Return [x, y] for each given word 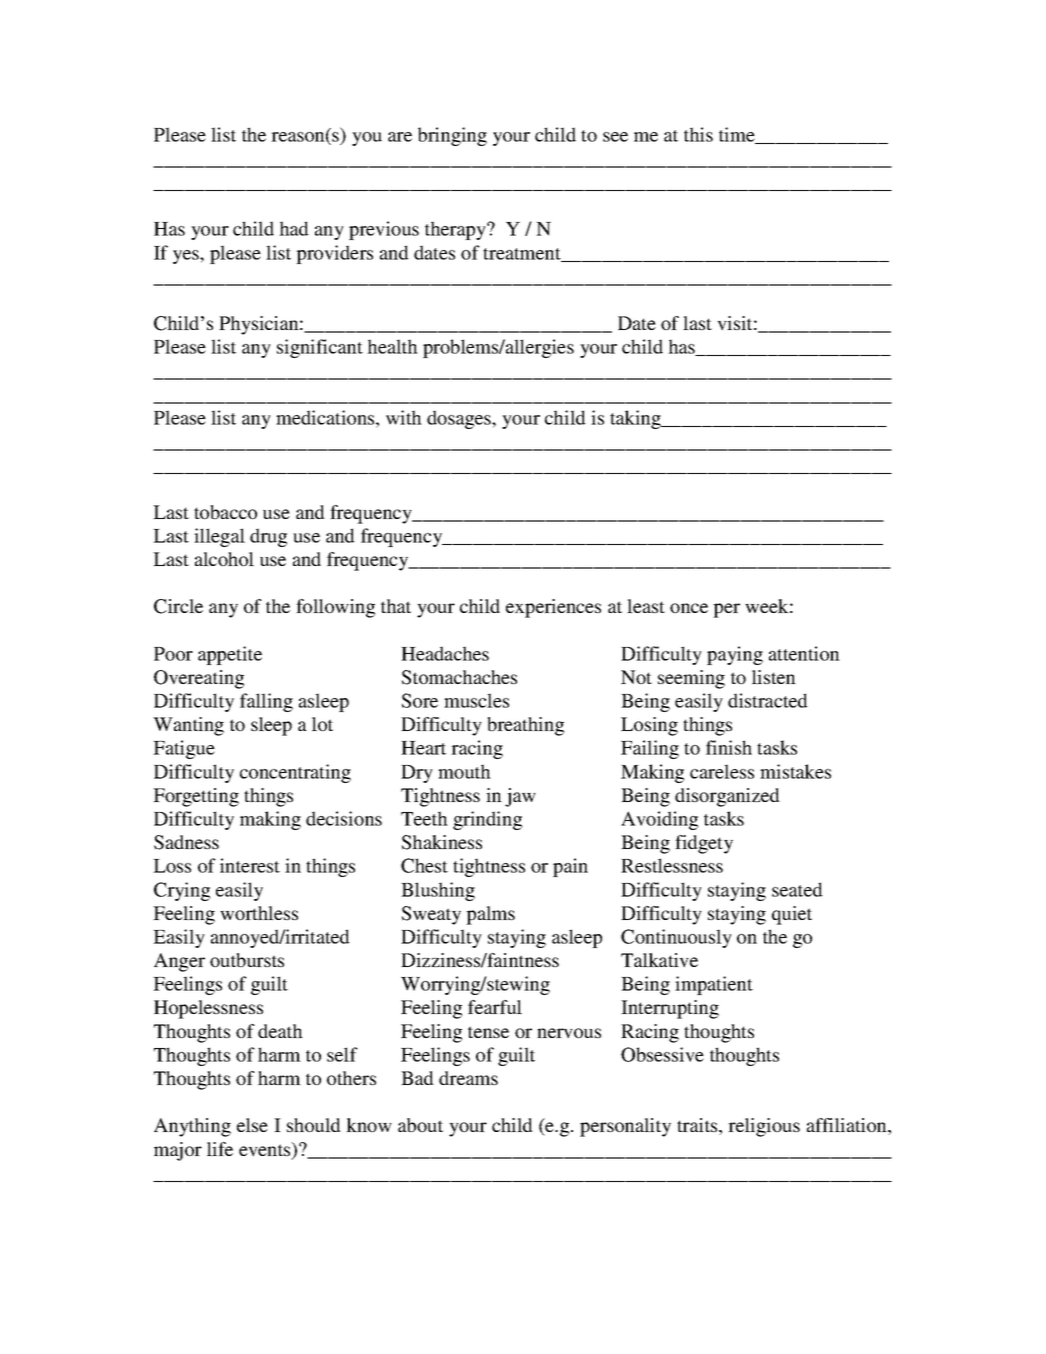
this [698, 134]
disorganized [727, 797]
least [646, 606]
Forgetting [196, 797]
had [294, 228]
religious [764, 1127]
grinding [487, 820]
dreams [468, 1078]
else [252, 1125]
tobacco [225, 512]
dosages [460, 419]
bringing [452, 136]
